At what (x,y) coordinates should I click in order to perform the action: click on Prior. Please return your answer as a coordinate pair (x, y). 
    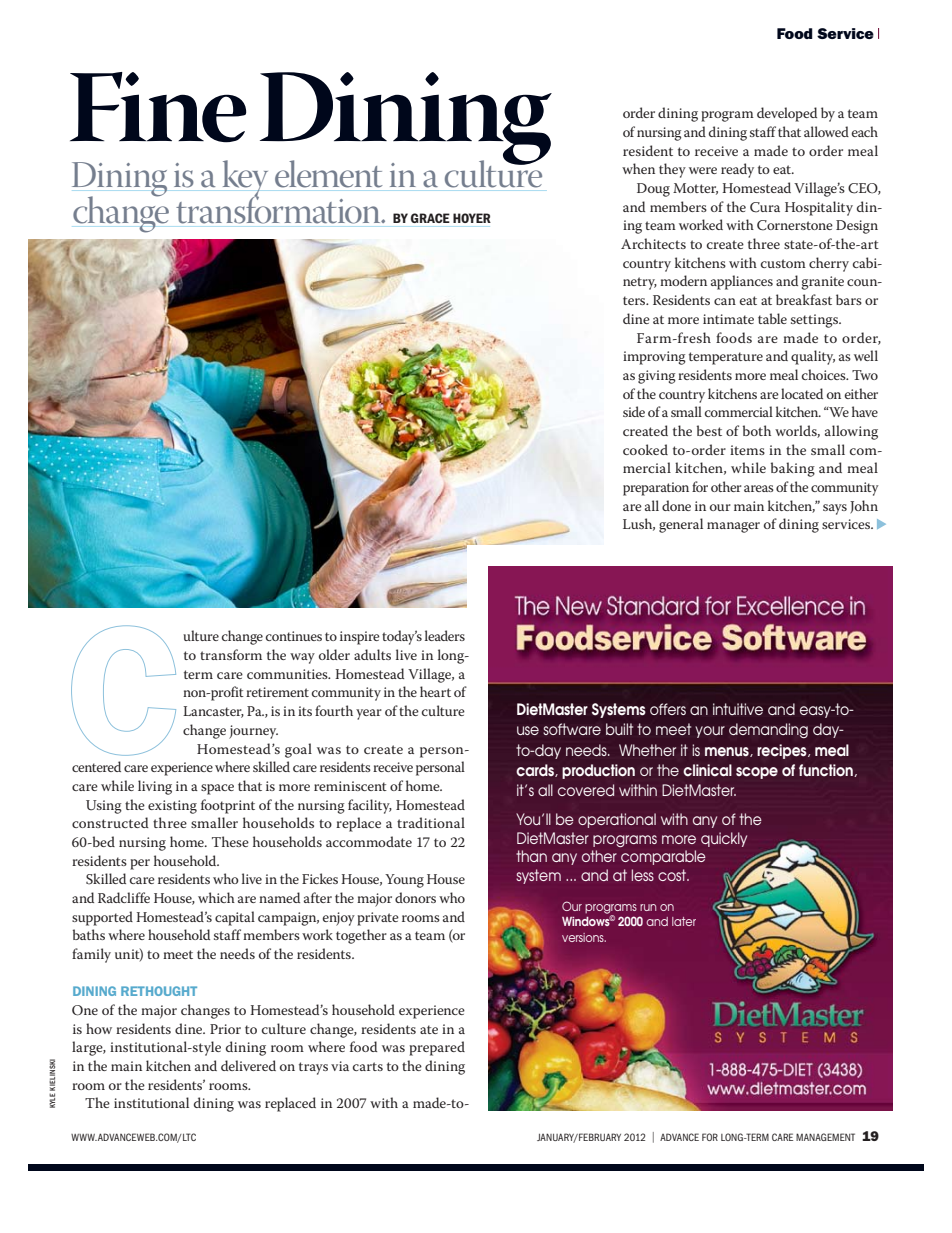
    Looking at the image, I should click on (225, 1029).
